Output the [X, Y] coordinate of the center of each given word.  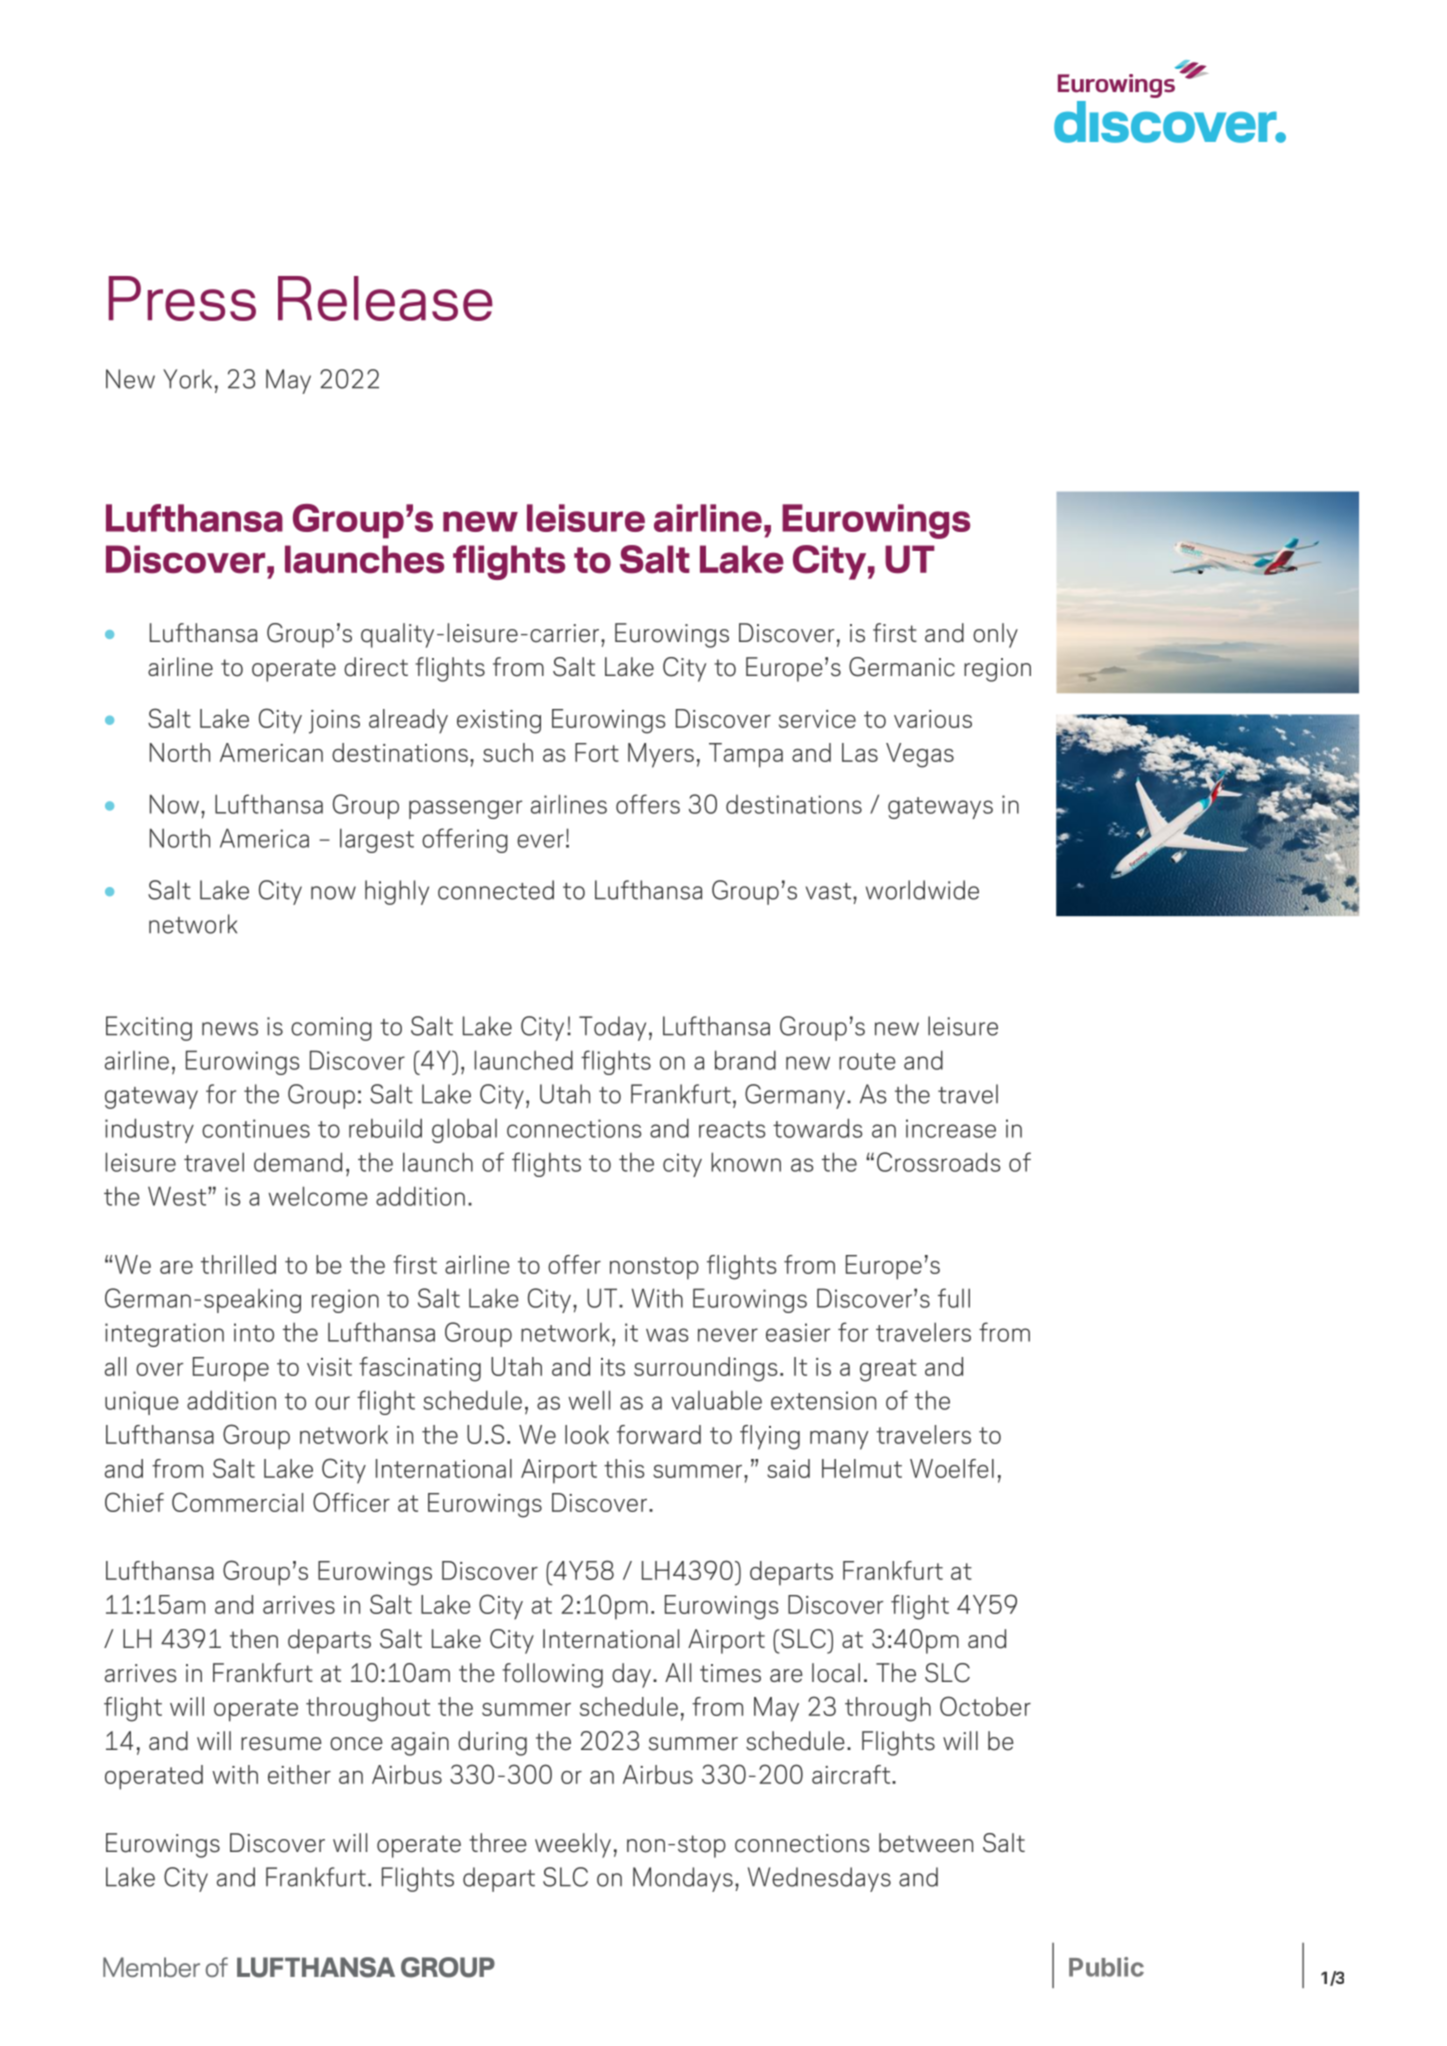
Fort [597, 752]
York [187, 379]
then [254, 1639]
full [954, 1298]
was [667, 1335]
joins [334, 722]
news [230, 1029]
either [299, 1774]
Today [612, 1028]
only [995, 635]
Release [385, 298]
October [985, 1706]
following [552, 1675]
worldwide [922, 890]
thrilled [238, 1264]
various [933, 719]
